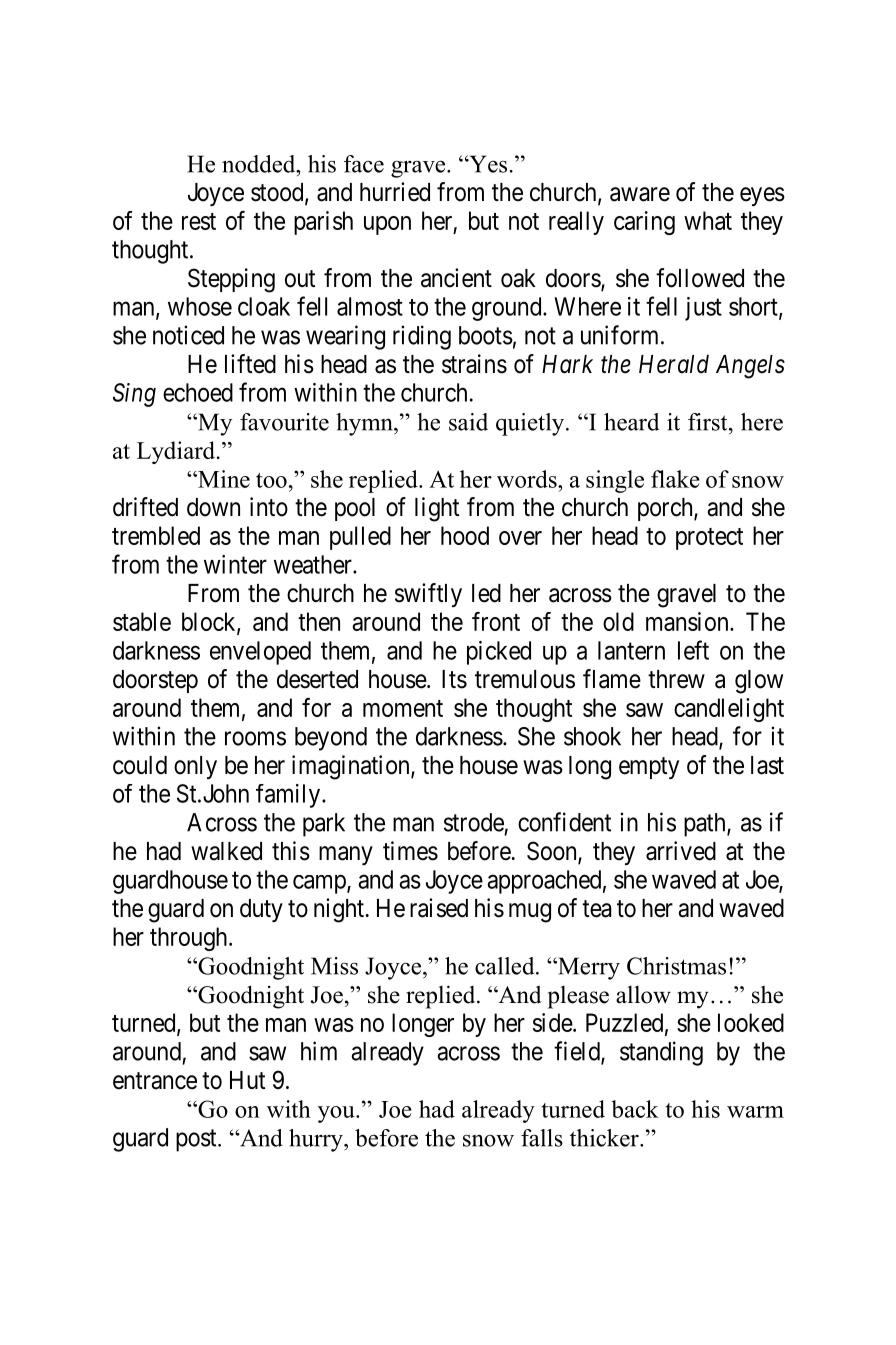  I want to click on Its, so click(454, 679).
